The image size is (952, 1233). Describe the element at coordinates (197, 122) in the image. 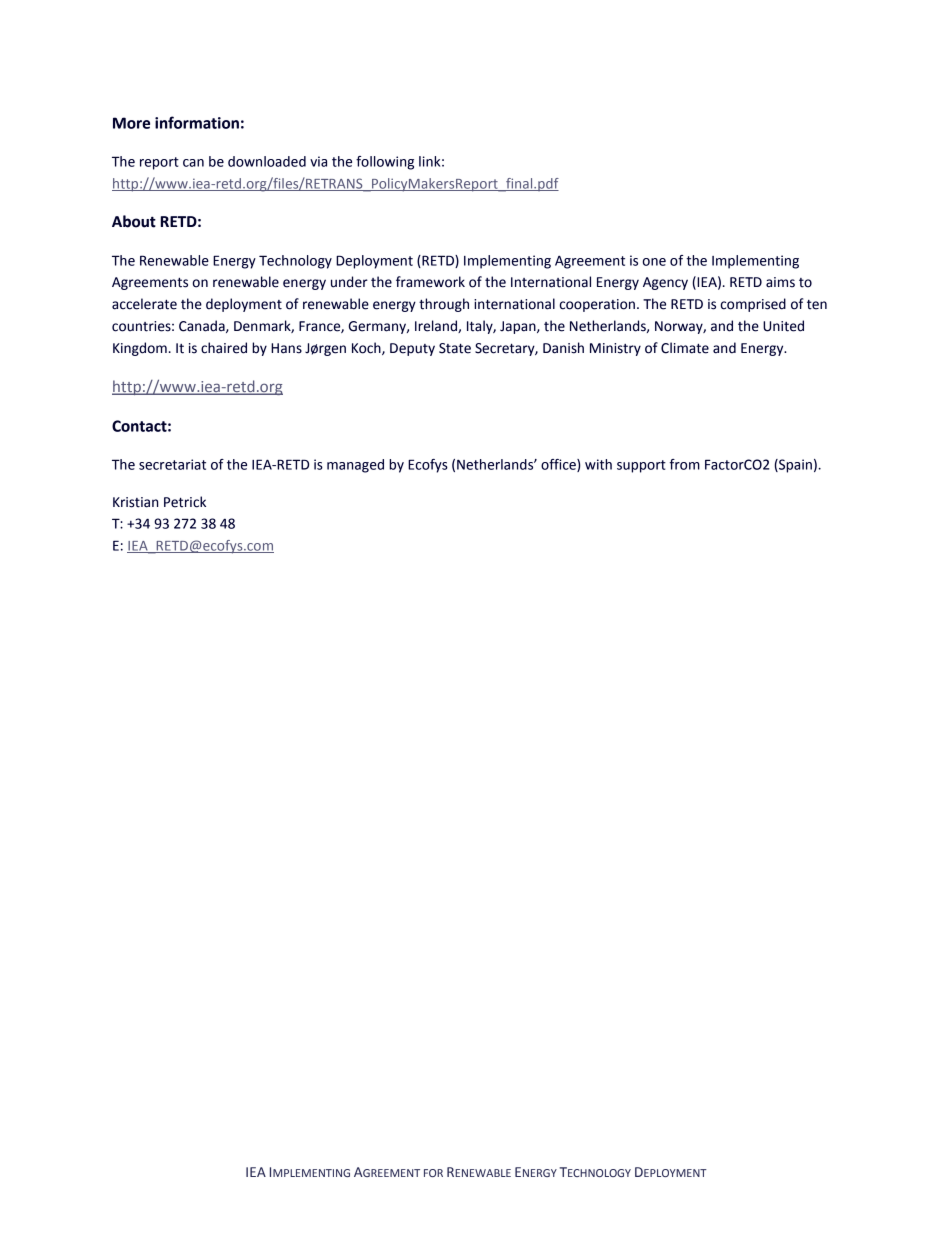

I see `information` at that location.
